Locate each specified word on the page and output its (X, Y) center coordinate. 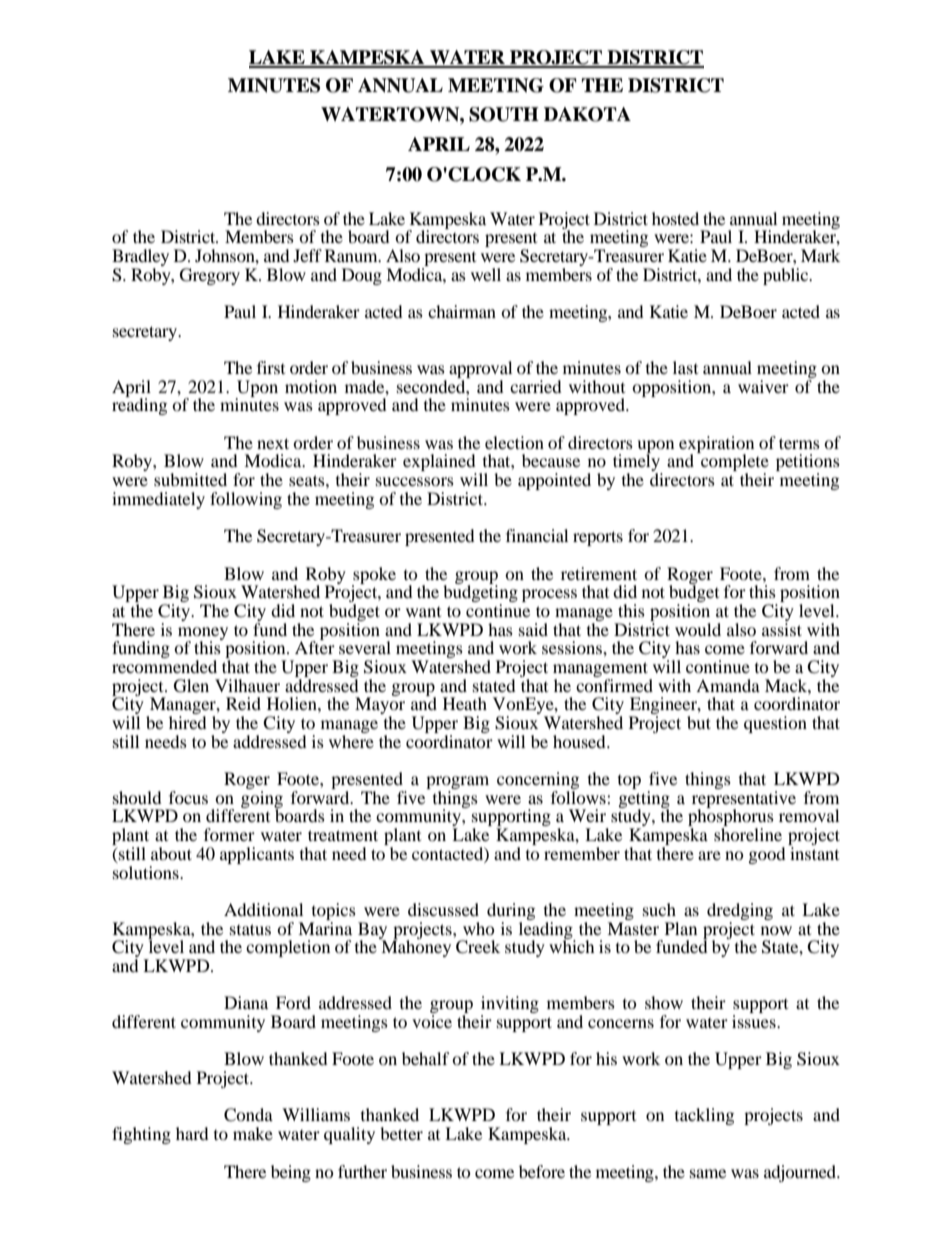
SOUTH (504, 114)
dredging (740, 911)
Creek (478, 947)
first (271, 367)
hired (188, 722)
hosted (675, 218)
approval (480, 371)
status (250, 929)
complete (734, 463)
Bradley (140, 257)
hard (192, 1133)
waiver (763, 386)
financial (537, 535)
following (246, 500)
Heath (465, 703)
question (775, 724)
